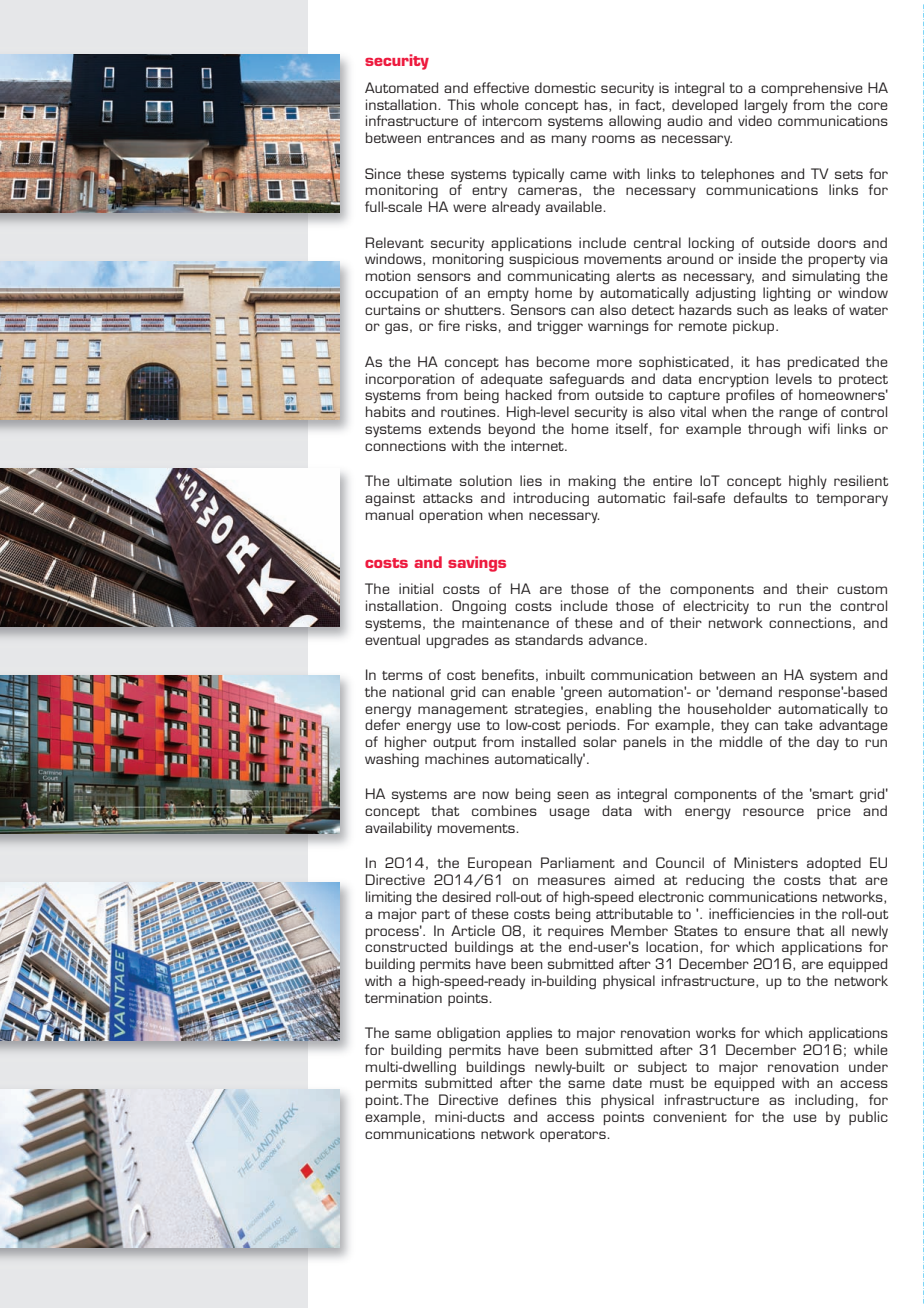 The height and width of the screenshot is (1308, 924). Describe the element at coordinates (458, 641) in the screenshot. I see `upgrades` at that location.
